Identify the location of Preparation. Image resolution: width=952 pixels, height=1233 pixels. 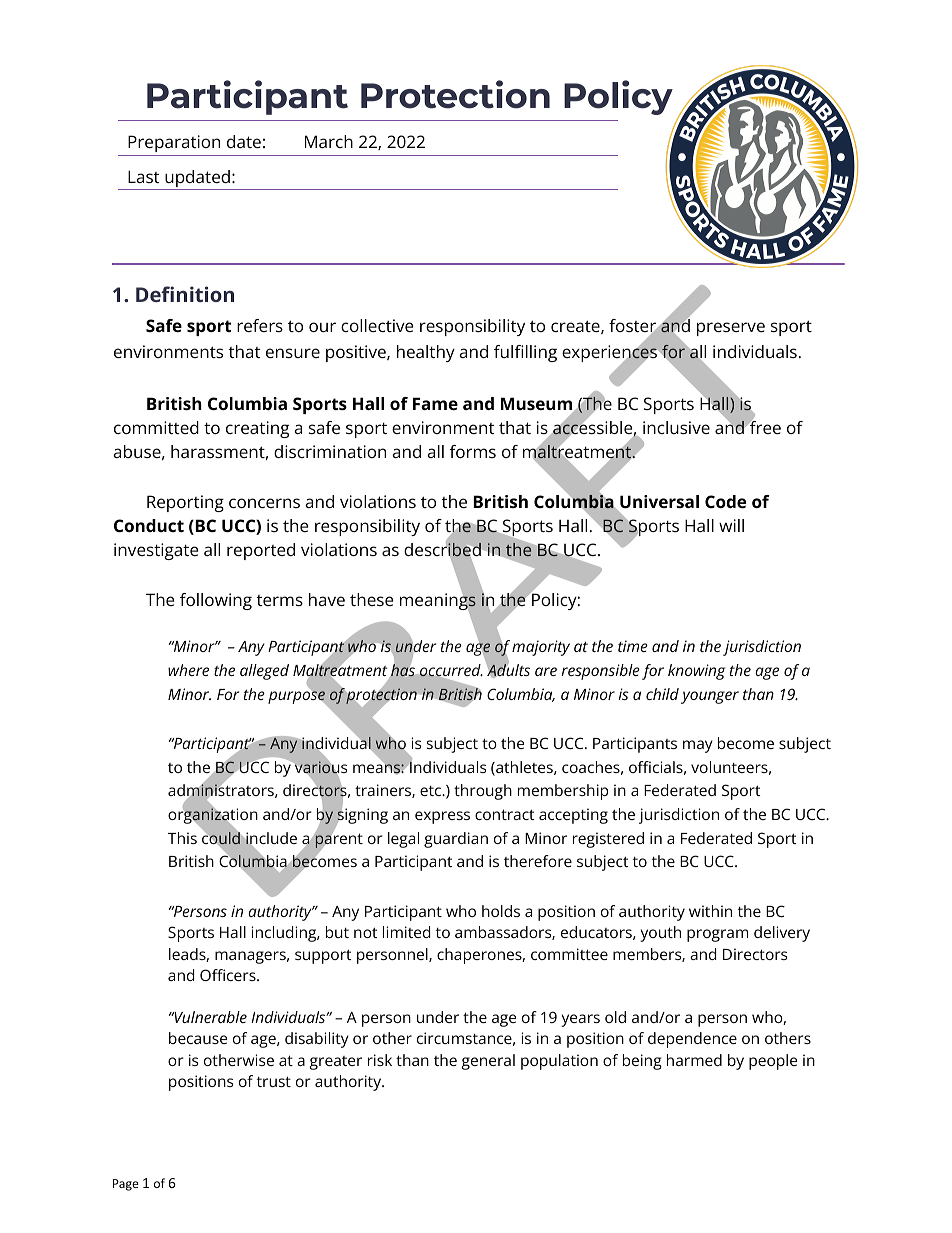
(174, 143).
